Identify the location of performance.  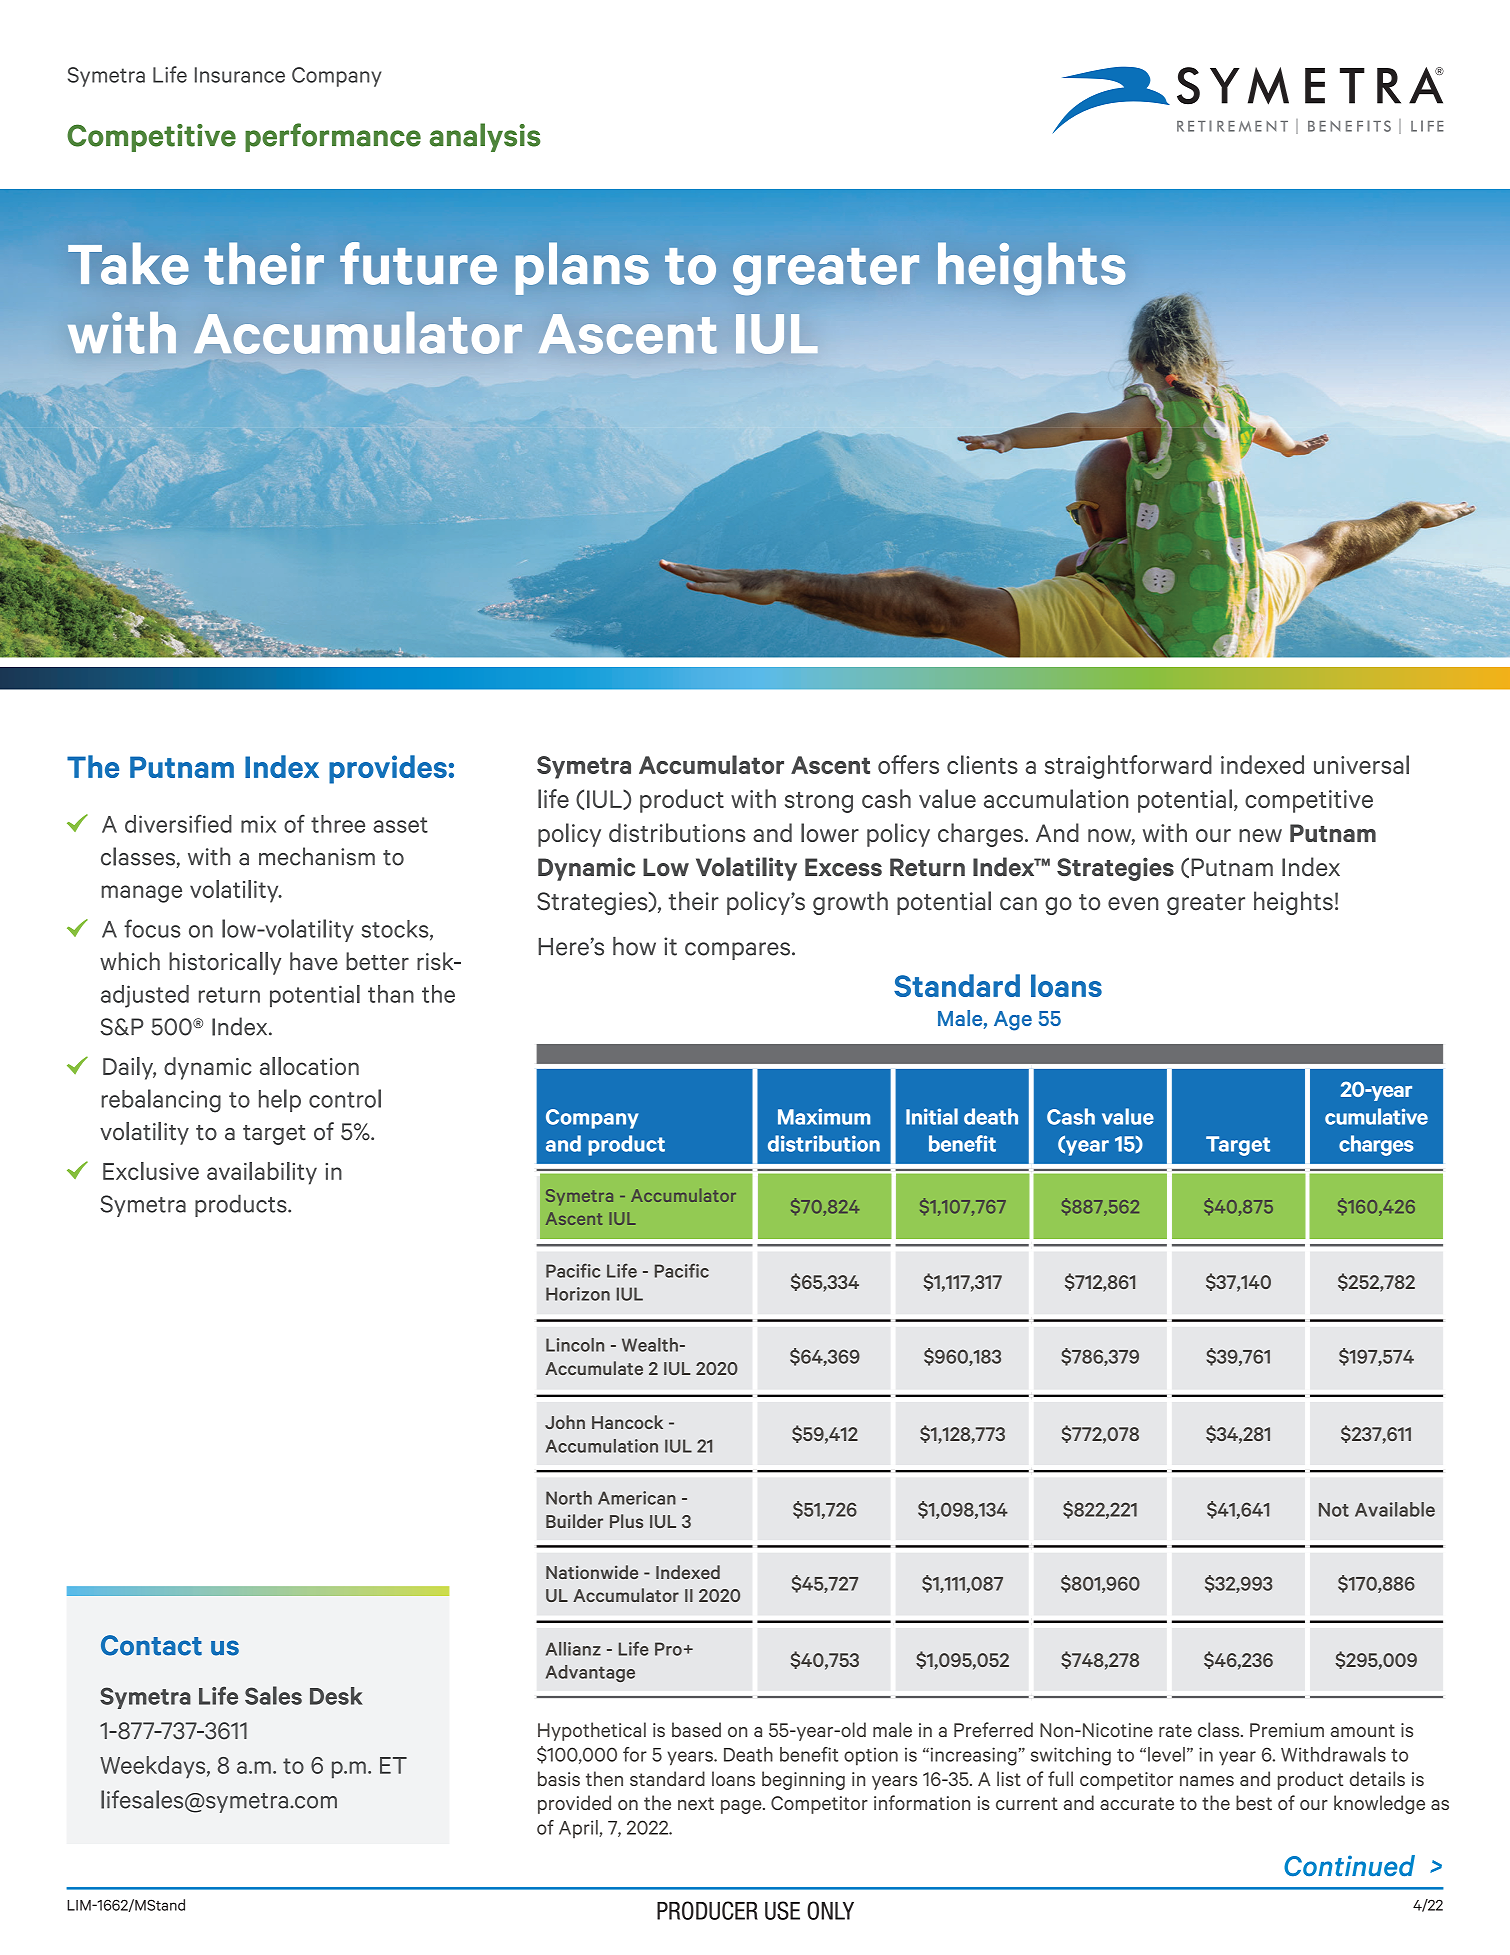
(333, 137).
